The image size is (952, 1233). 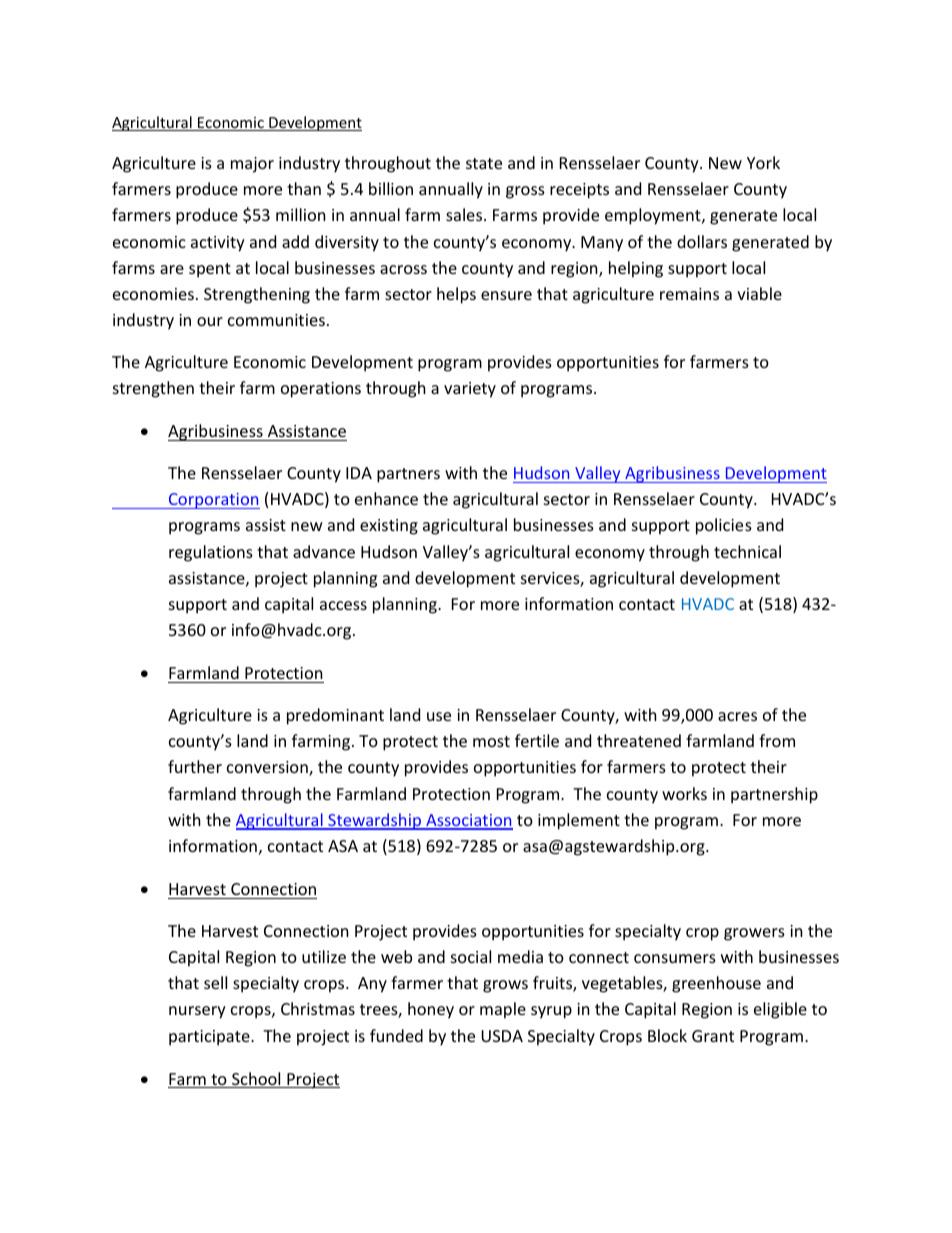 What do you see at coordinates (195, 766) in the image?
I see `further` at bounding box center [195, 766].
